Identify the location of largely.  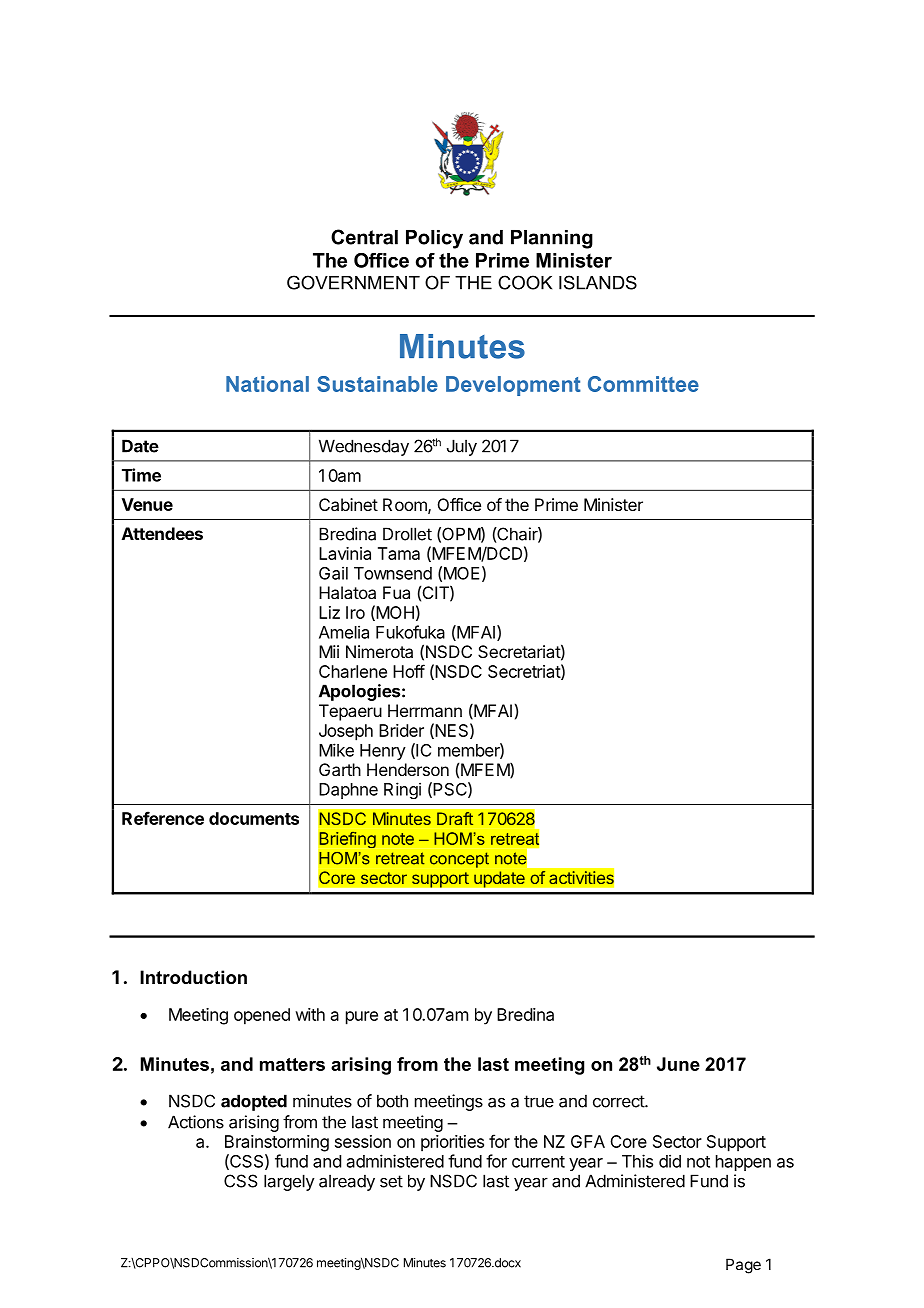
(289, 1182).
